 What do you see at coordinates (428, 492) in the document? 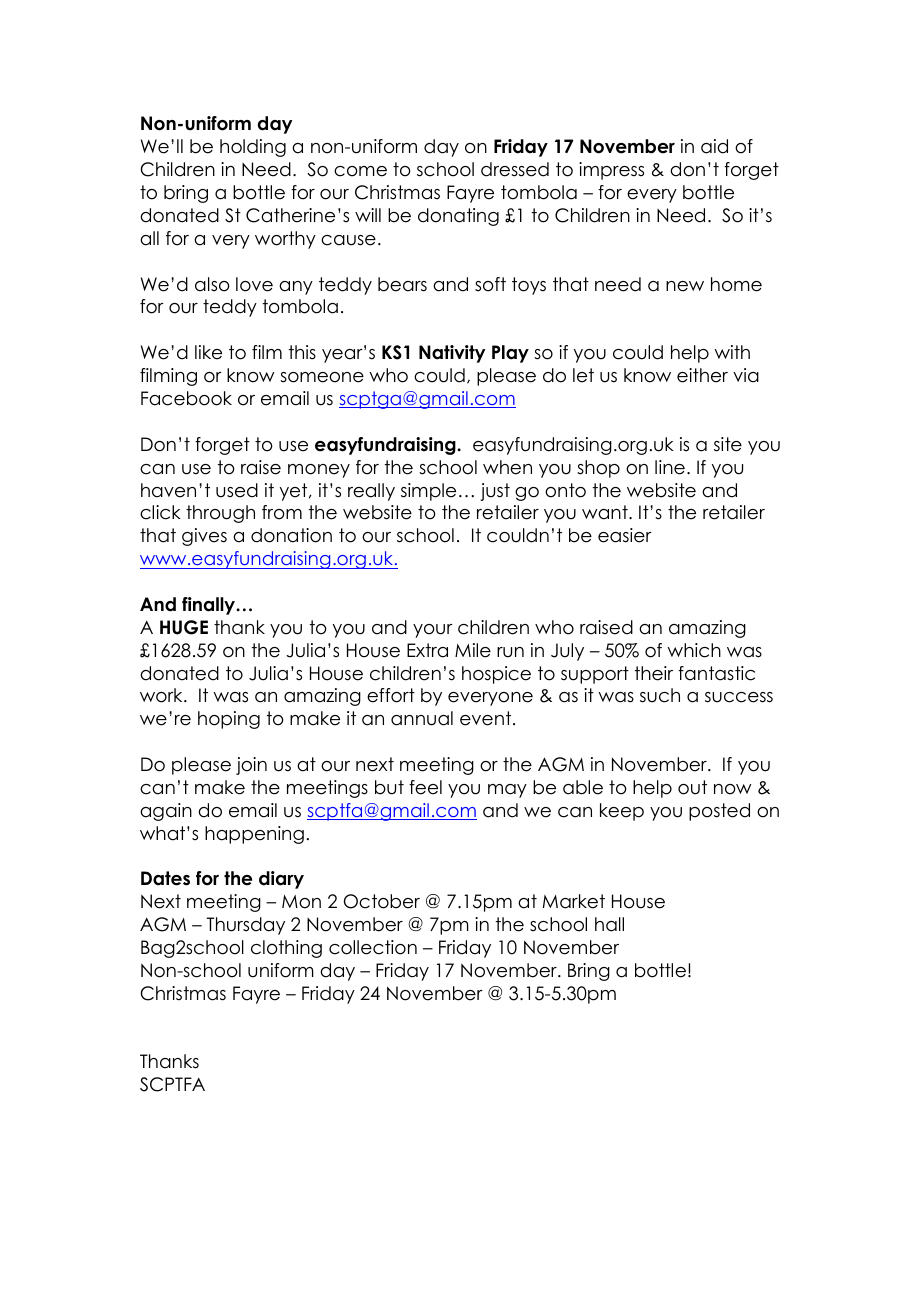
I see `simple` at bounding box center [428, 492].
